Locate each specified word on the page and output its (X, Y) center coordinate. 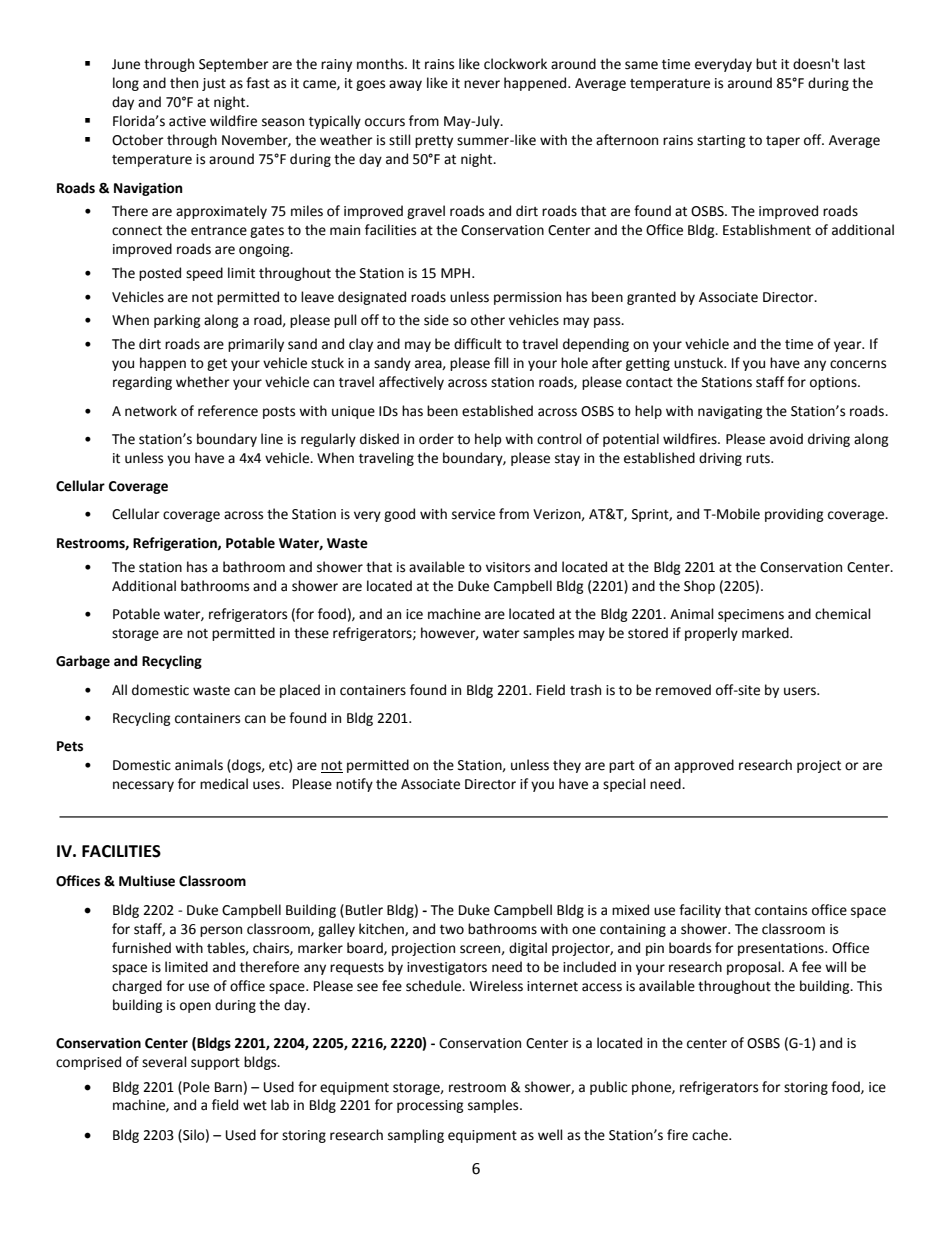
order (436, 439)
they (567, 766)
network (151, 411)
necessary (143, 786)
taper (783, 142)
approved (704, 766)
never (482, 84)
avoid (786, 439)
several (164, 1062)
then (184, 83)
